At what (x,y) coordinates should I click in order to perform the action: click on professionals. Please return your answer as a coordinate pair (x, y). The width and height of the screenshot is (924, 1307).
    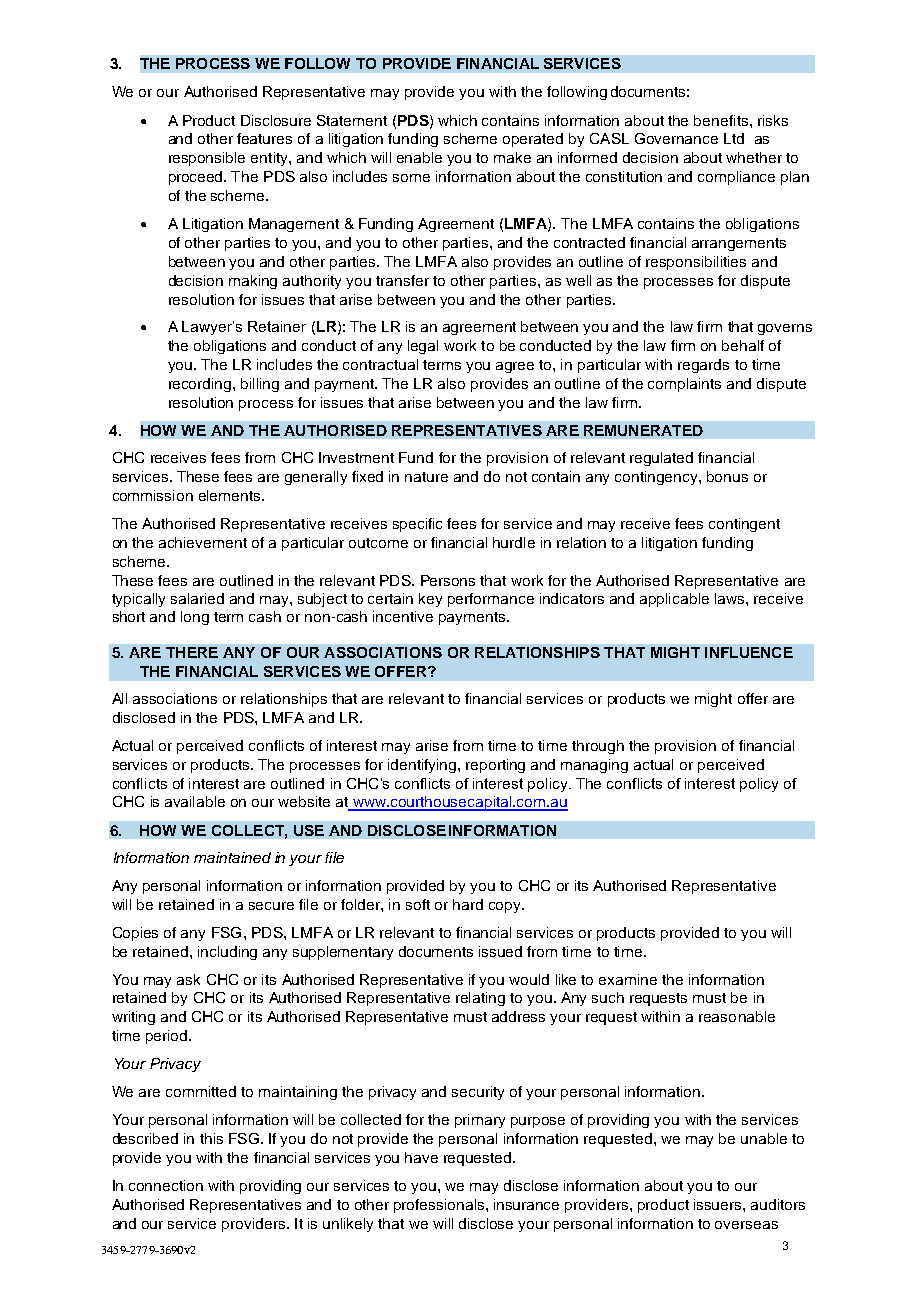
    Looking at the image, I should click on (440, 1206).
